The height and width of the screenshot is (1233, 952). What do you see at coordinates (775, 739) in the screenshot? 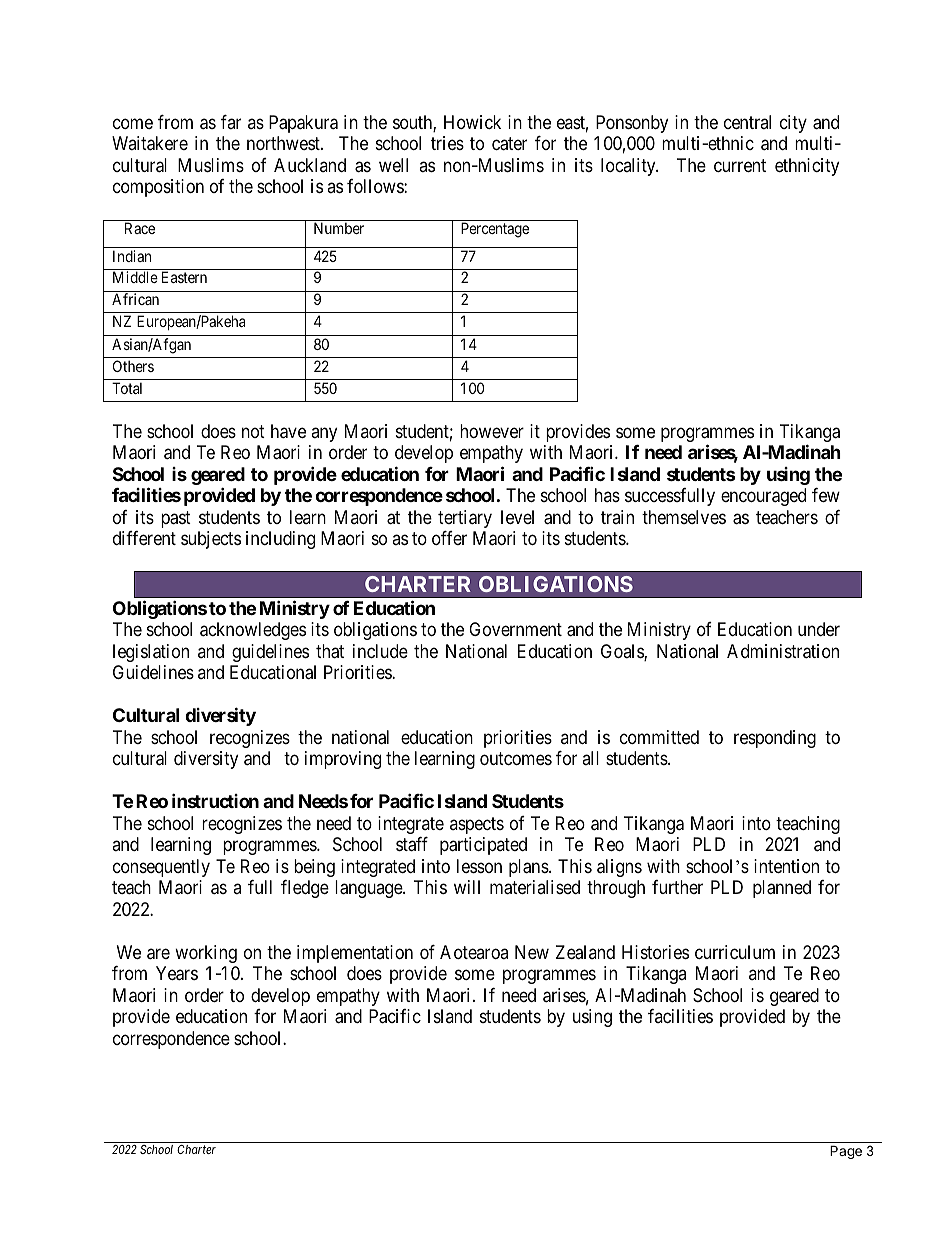
I see `responding` at bounding box center [775, 739].
